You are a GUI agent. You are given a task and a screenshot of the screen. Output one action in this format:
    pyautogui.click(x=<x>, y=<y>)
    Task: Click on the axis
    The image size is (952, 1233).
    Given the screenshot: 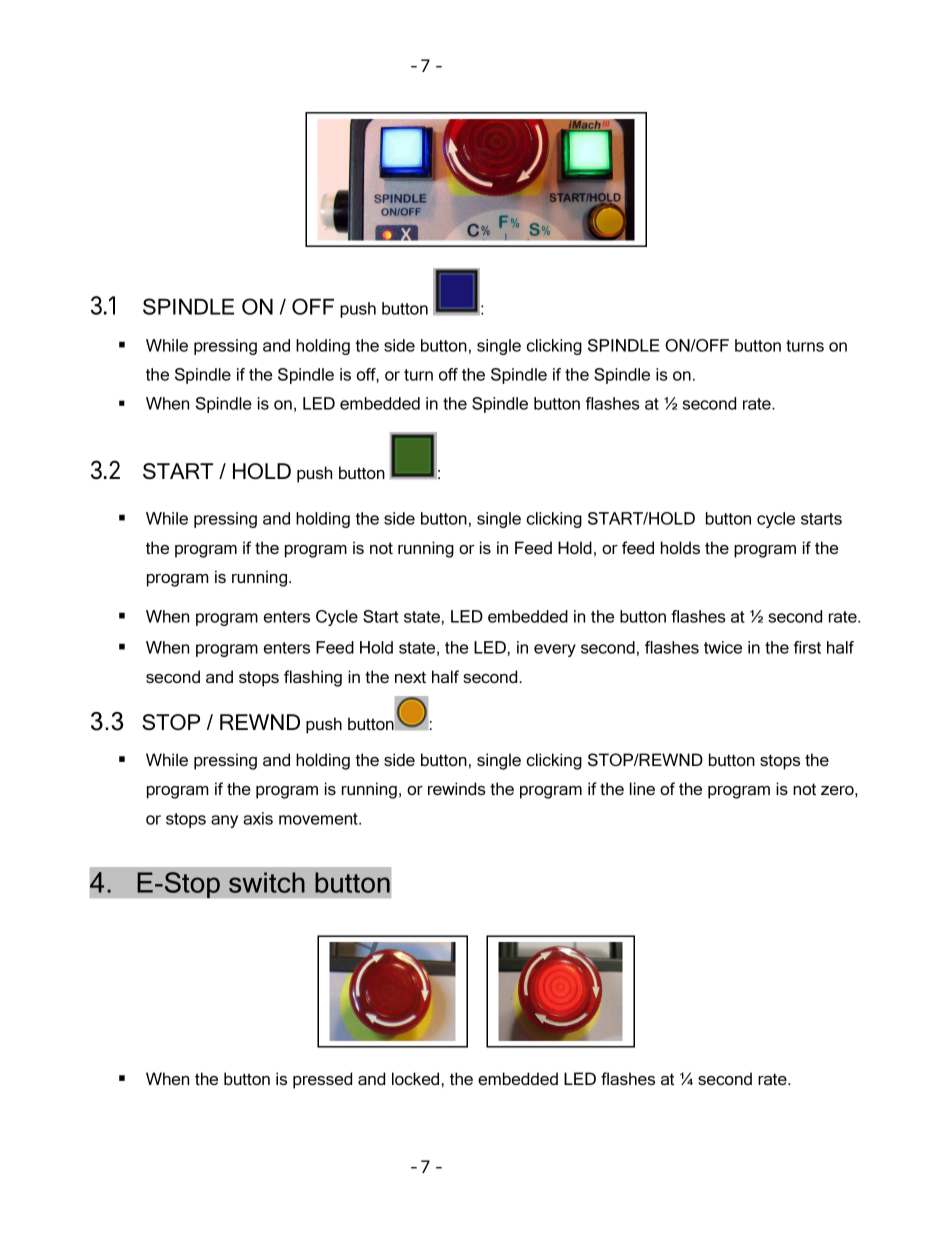 What is the action you would take?
    pyautogui.click(x=258, y=818)
